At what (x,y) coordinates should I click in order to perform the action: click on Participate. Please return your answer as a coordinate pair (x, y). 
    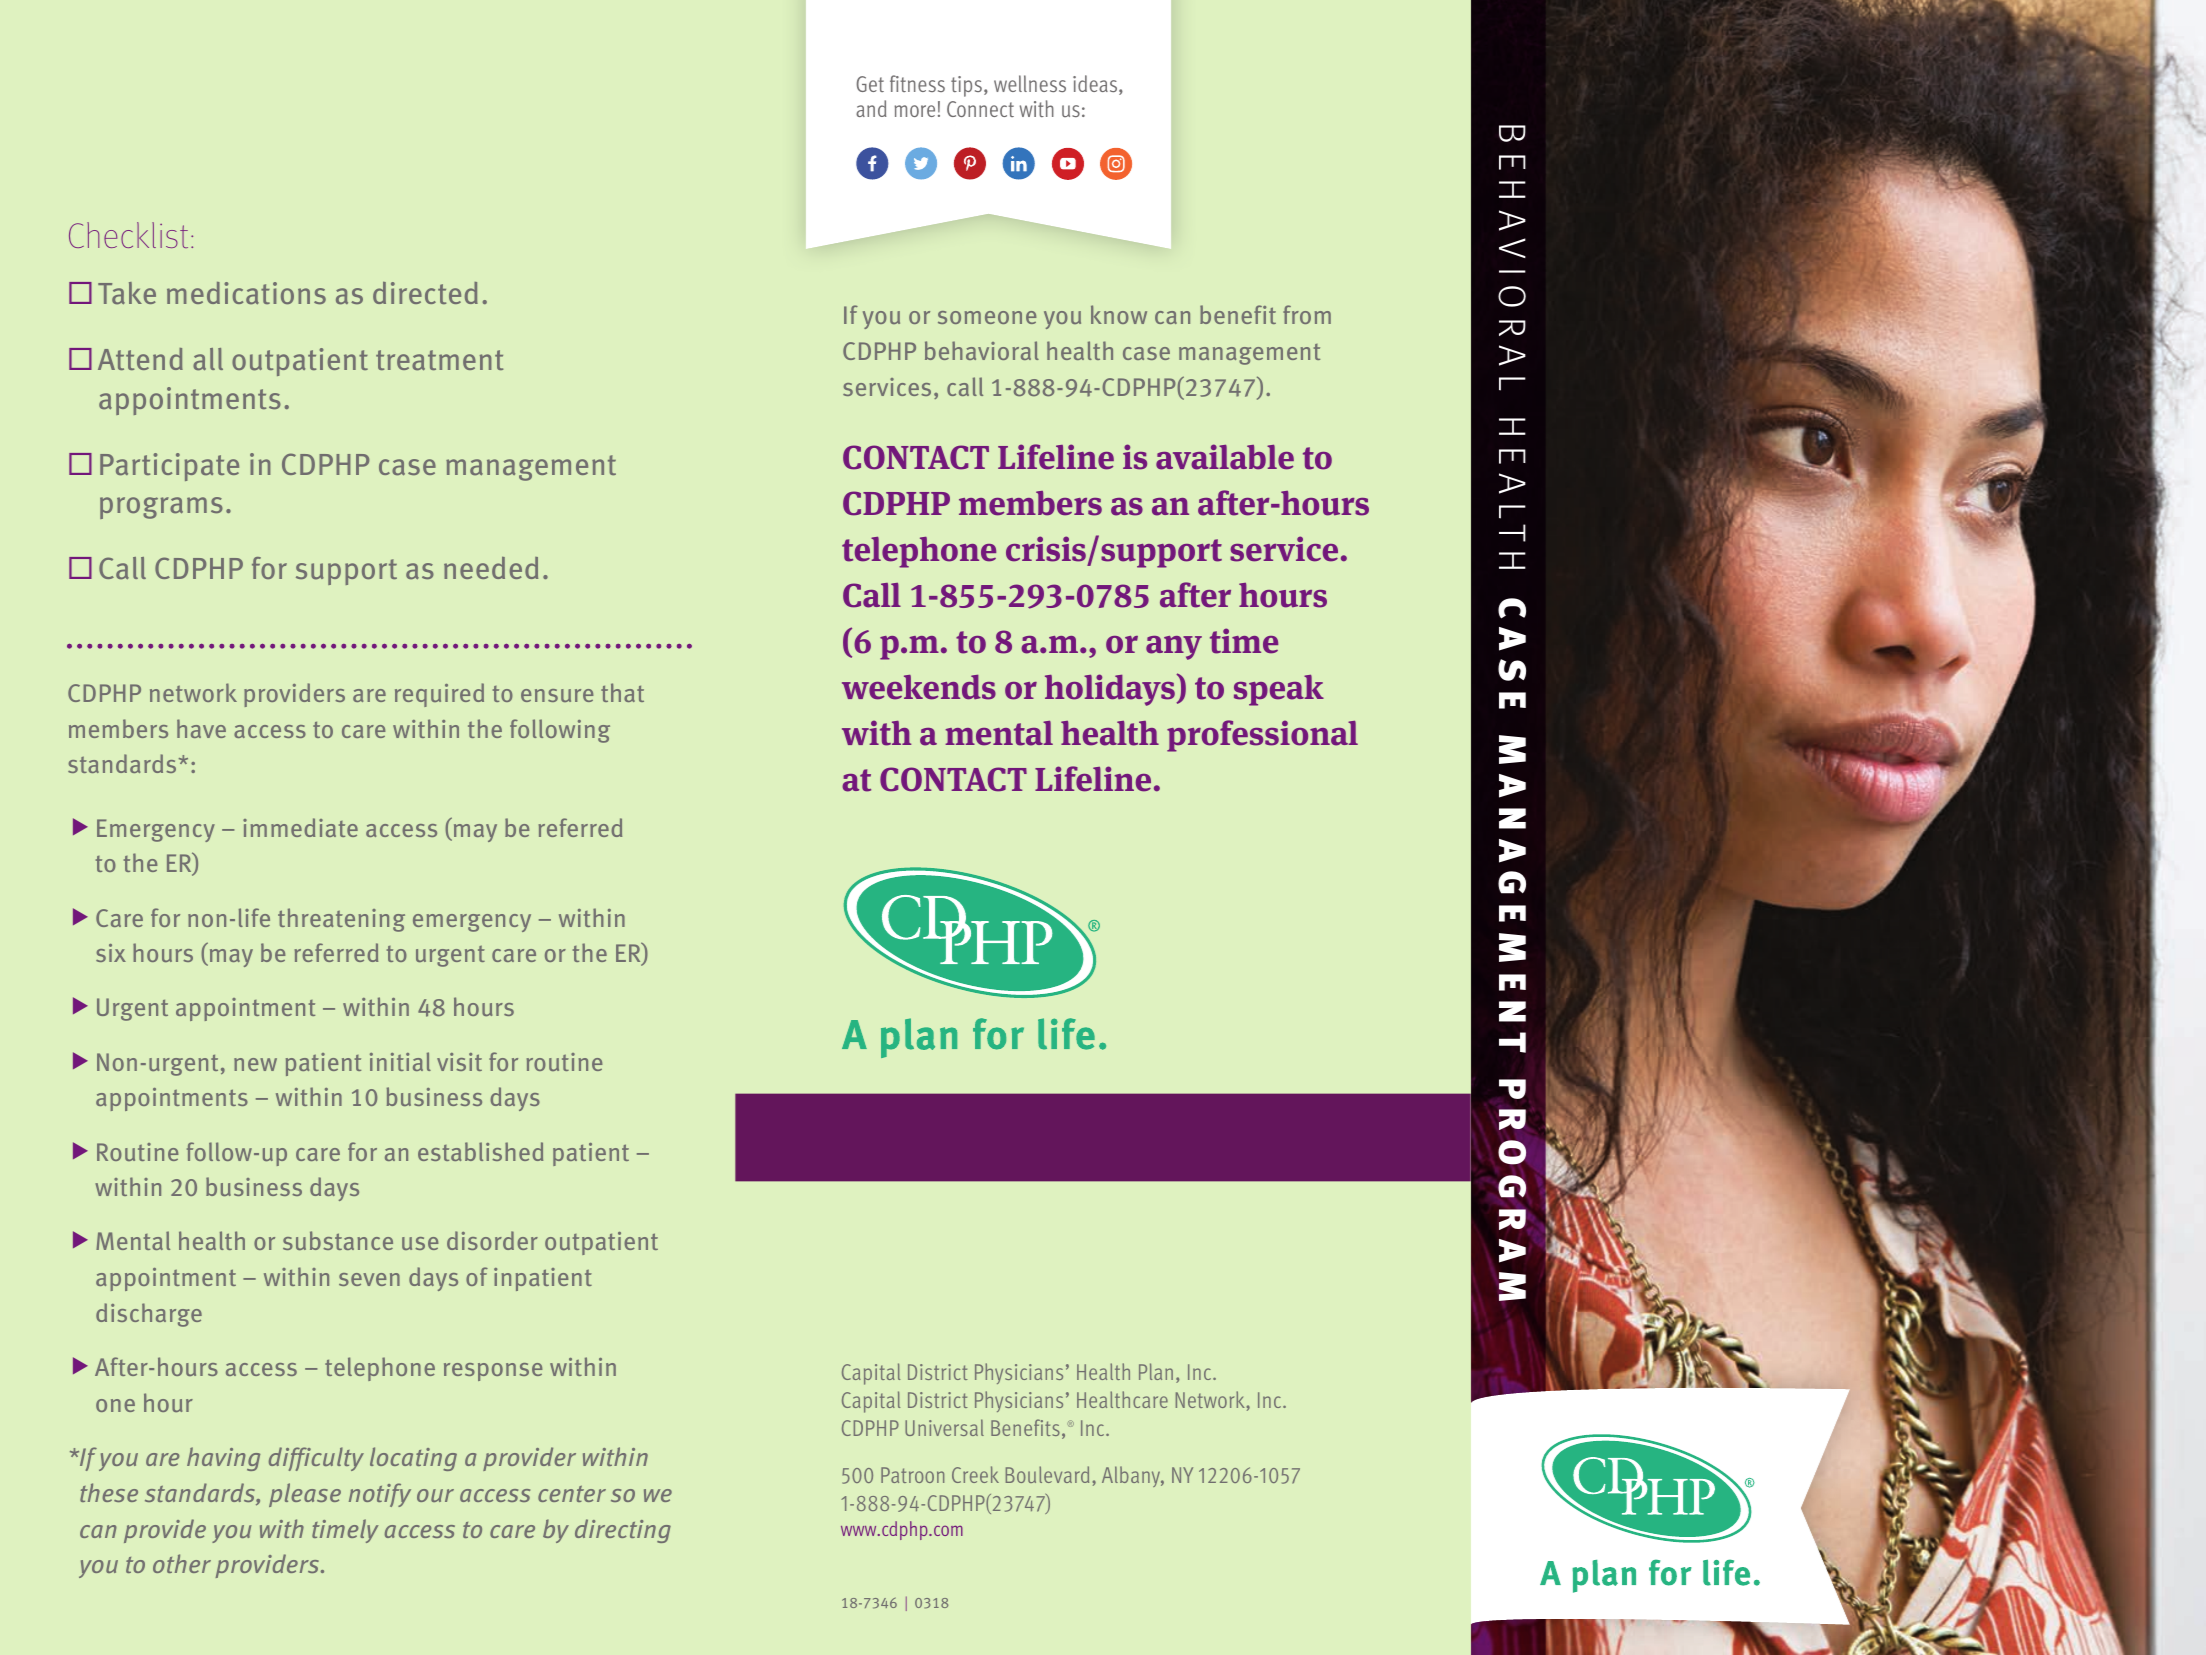
    Looking at the image, I should click on (169, 467).
